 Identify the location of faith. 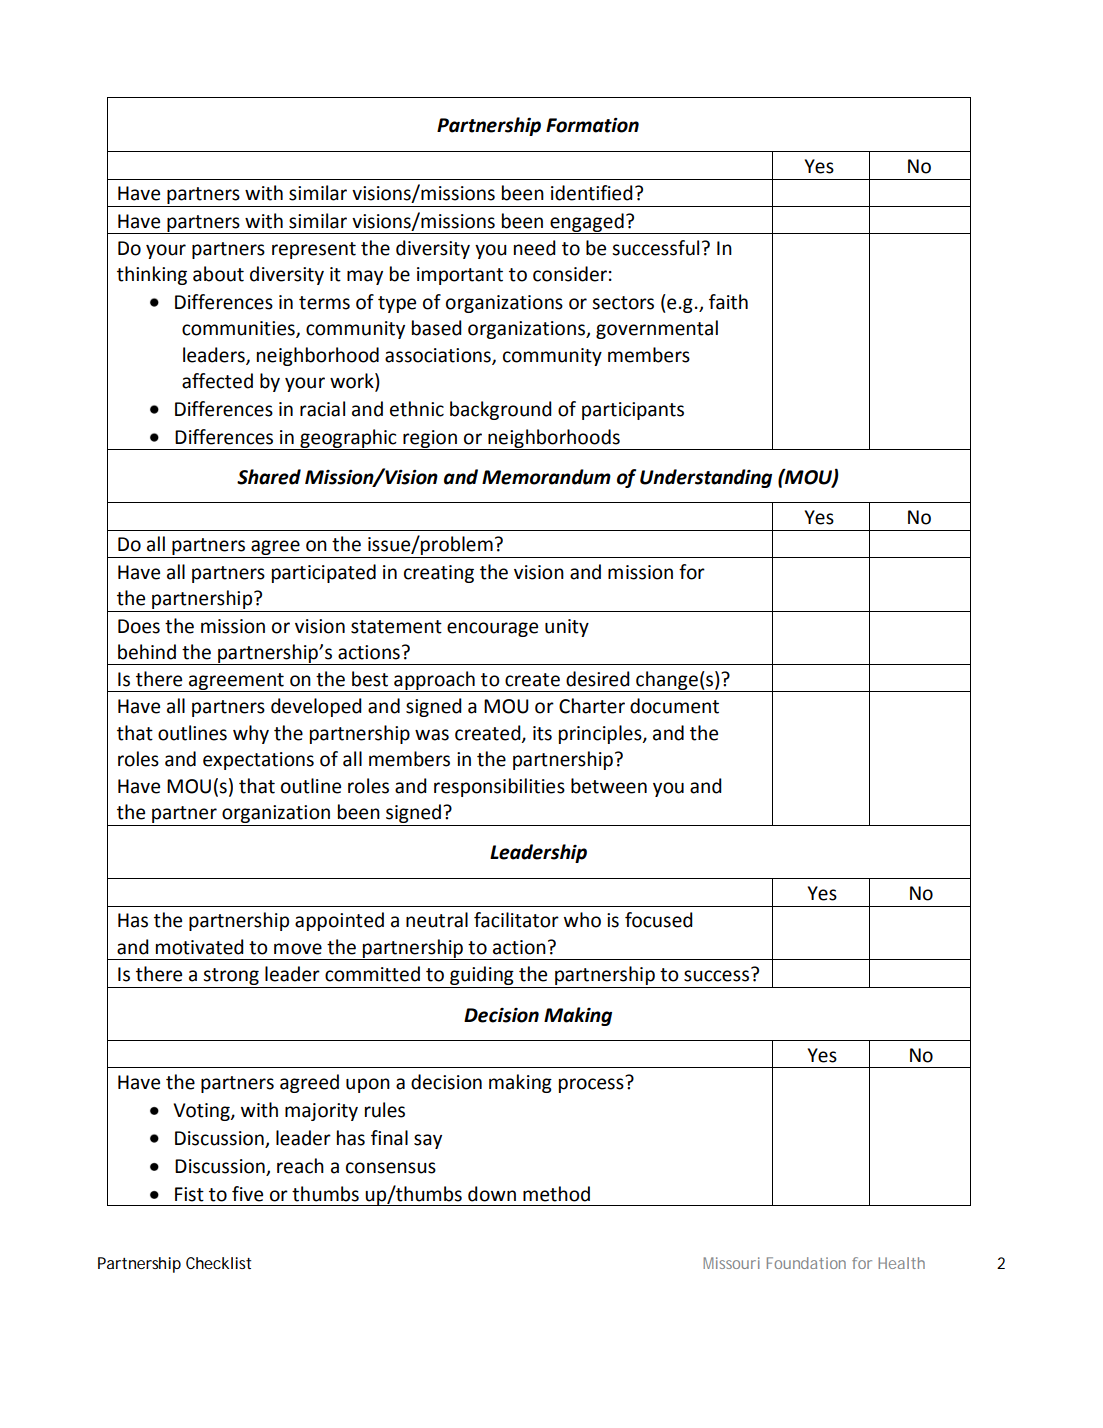
(728, 302).
